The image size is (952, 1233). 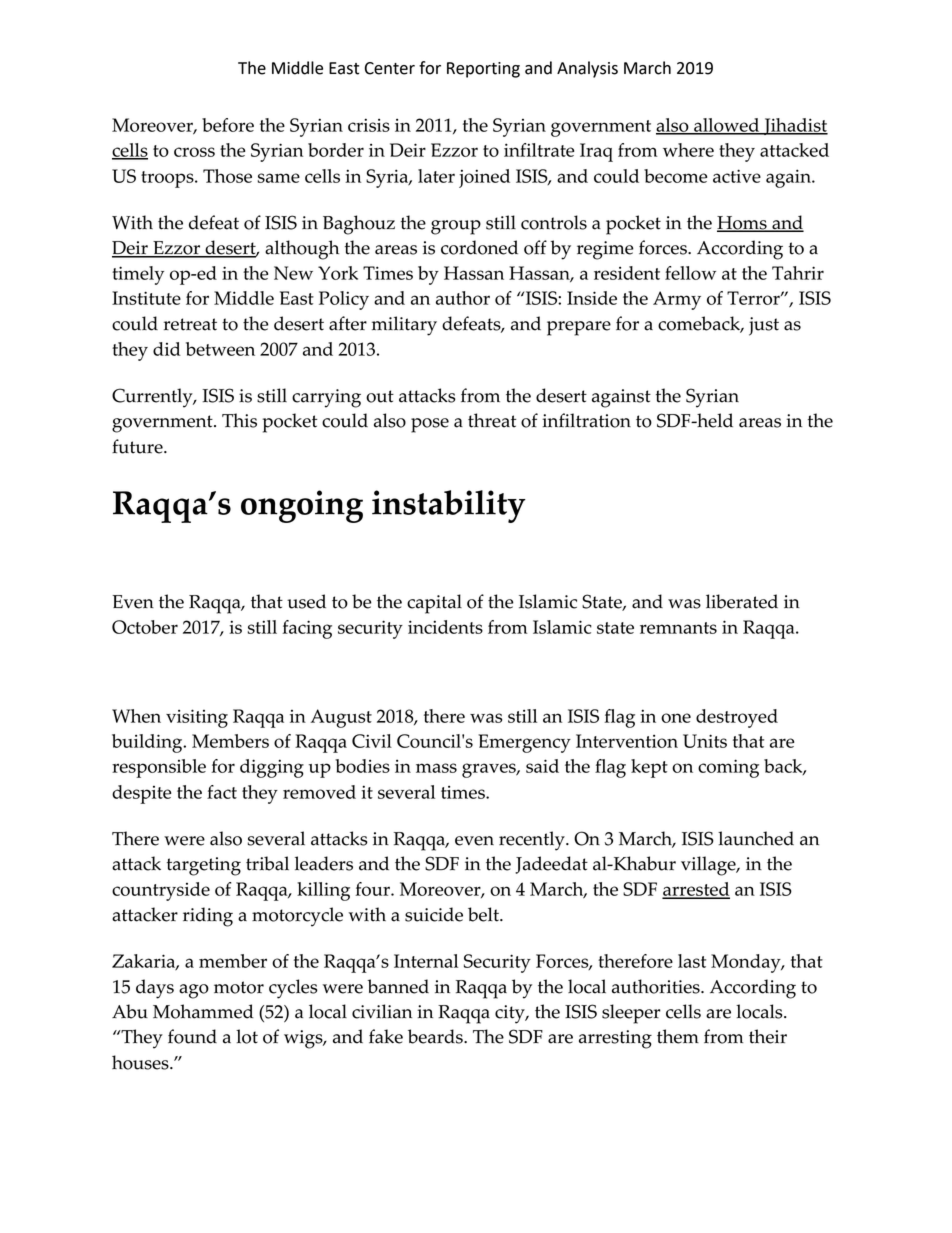 I want to click on before, so click(x=228, y=125).
